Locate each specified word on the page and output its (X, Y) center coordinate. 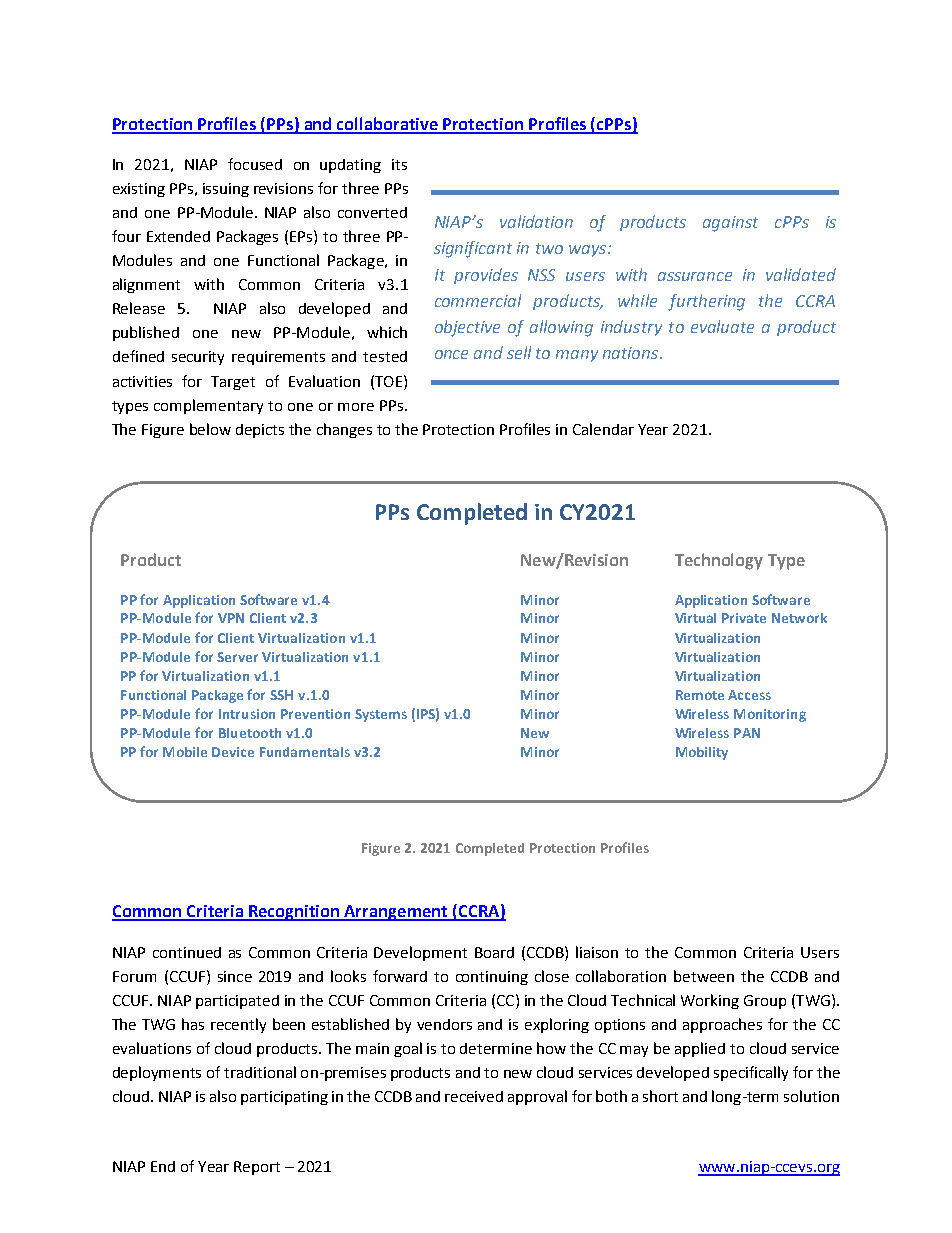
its (399, 164)
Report (257, 1168)
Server (237, 657)
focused (255, 164)
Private (744, 618)
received (474, 1096)
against (730, 224)
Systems (381, 715)
